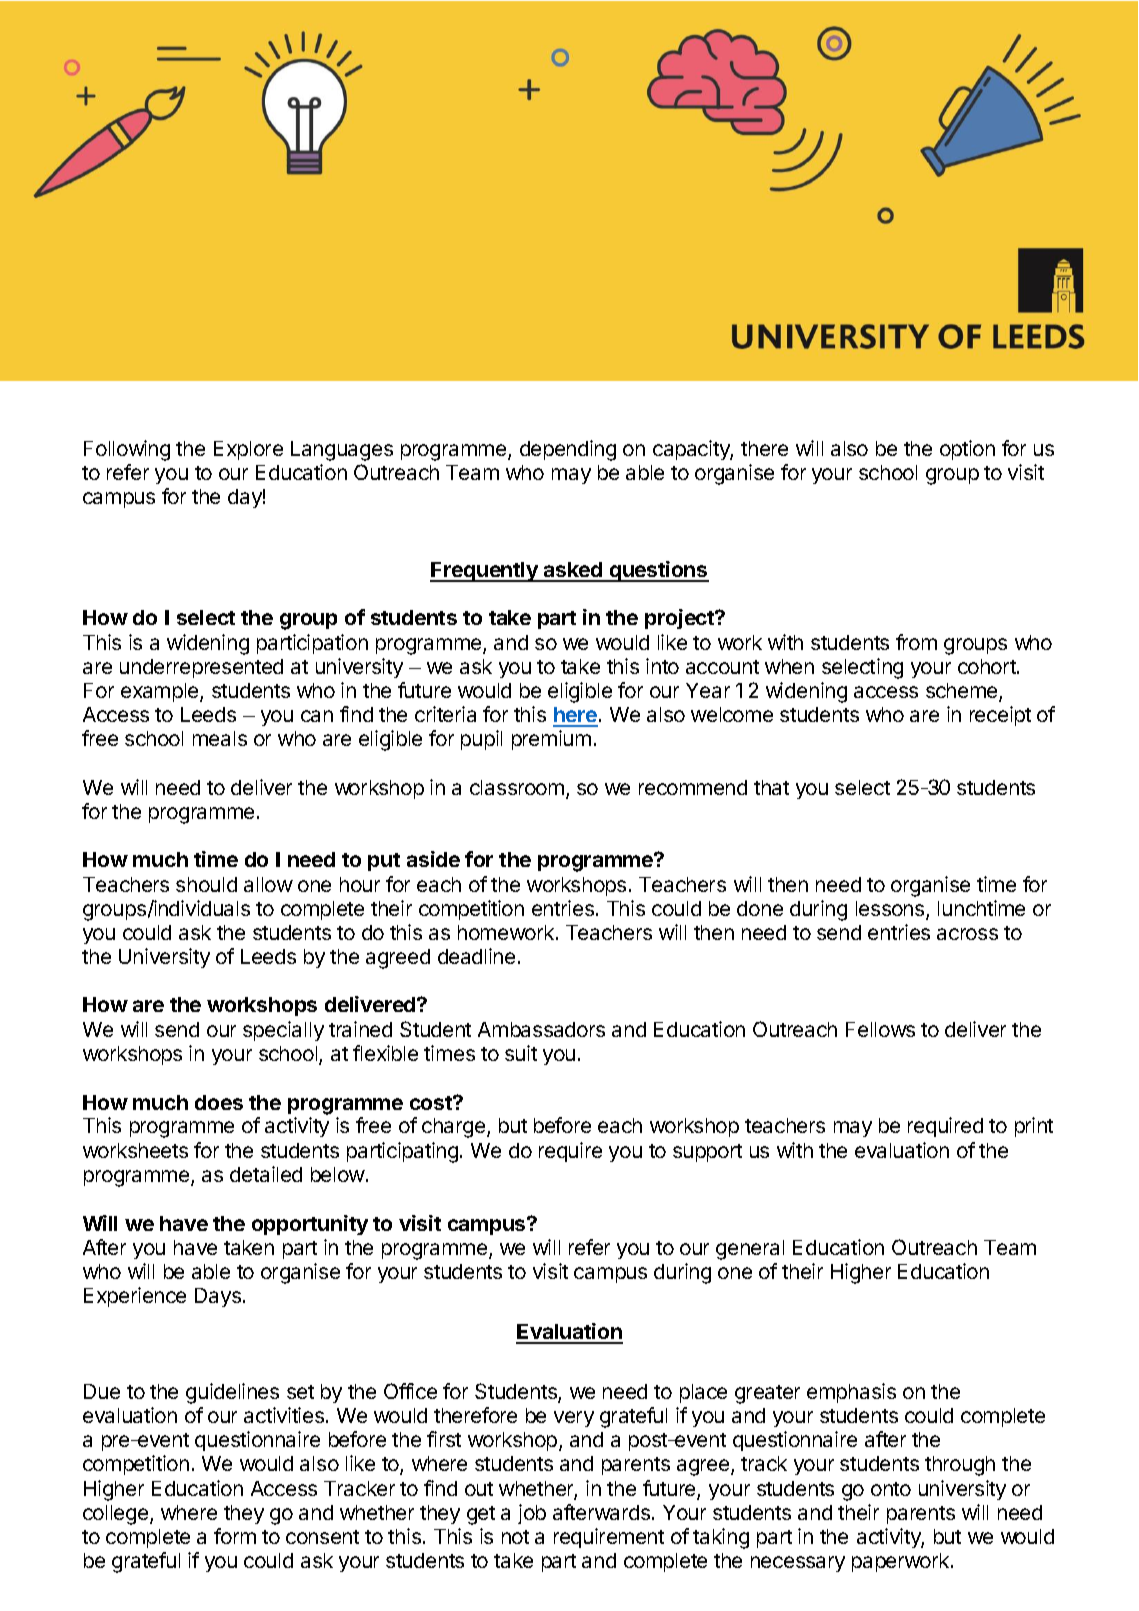  I want to click on form, so click(235, 1536).
